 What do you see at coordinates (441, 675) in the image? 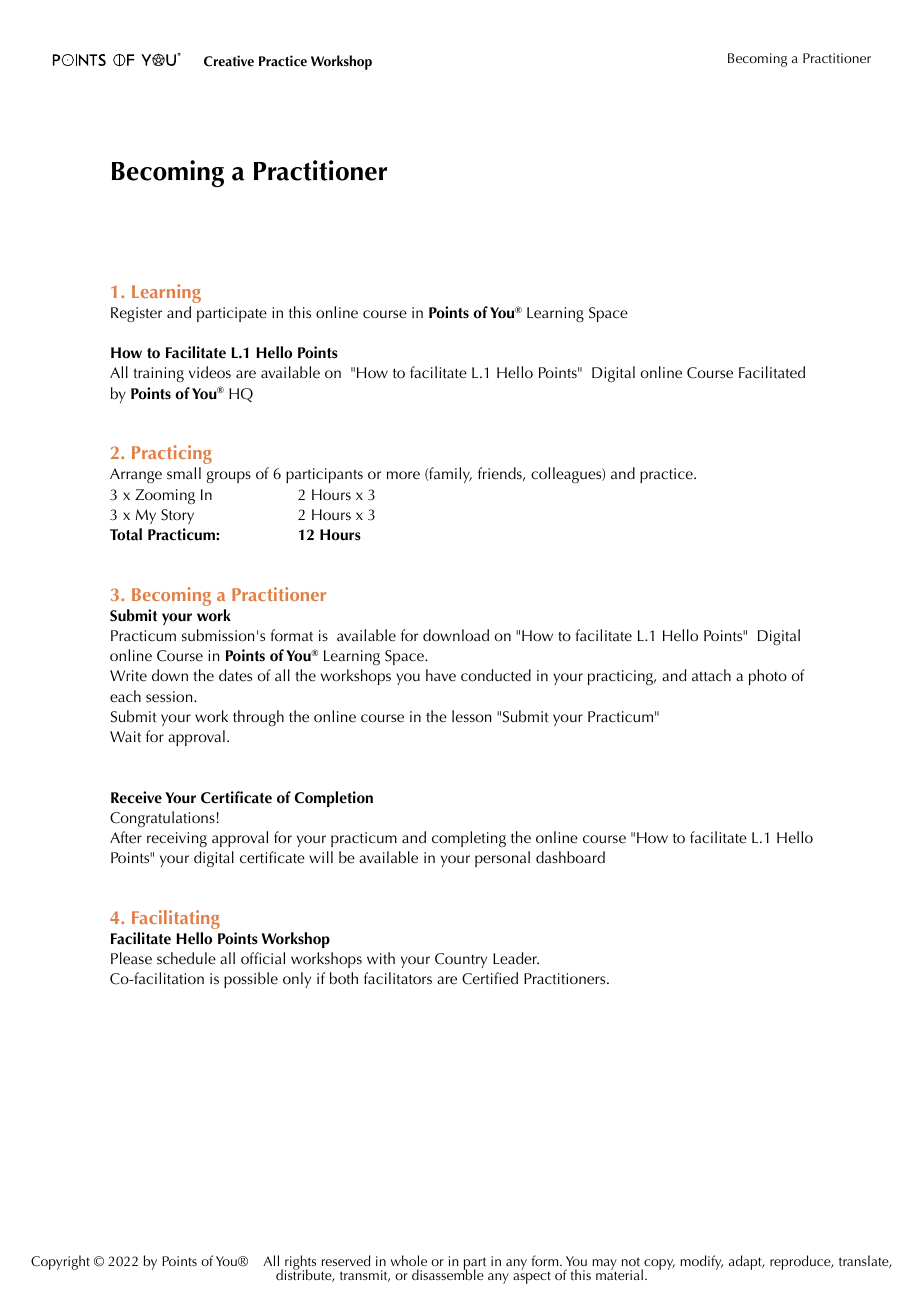
I see `have` at bounding box center [441, 675].
